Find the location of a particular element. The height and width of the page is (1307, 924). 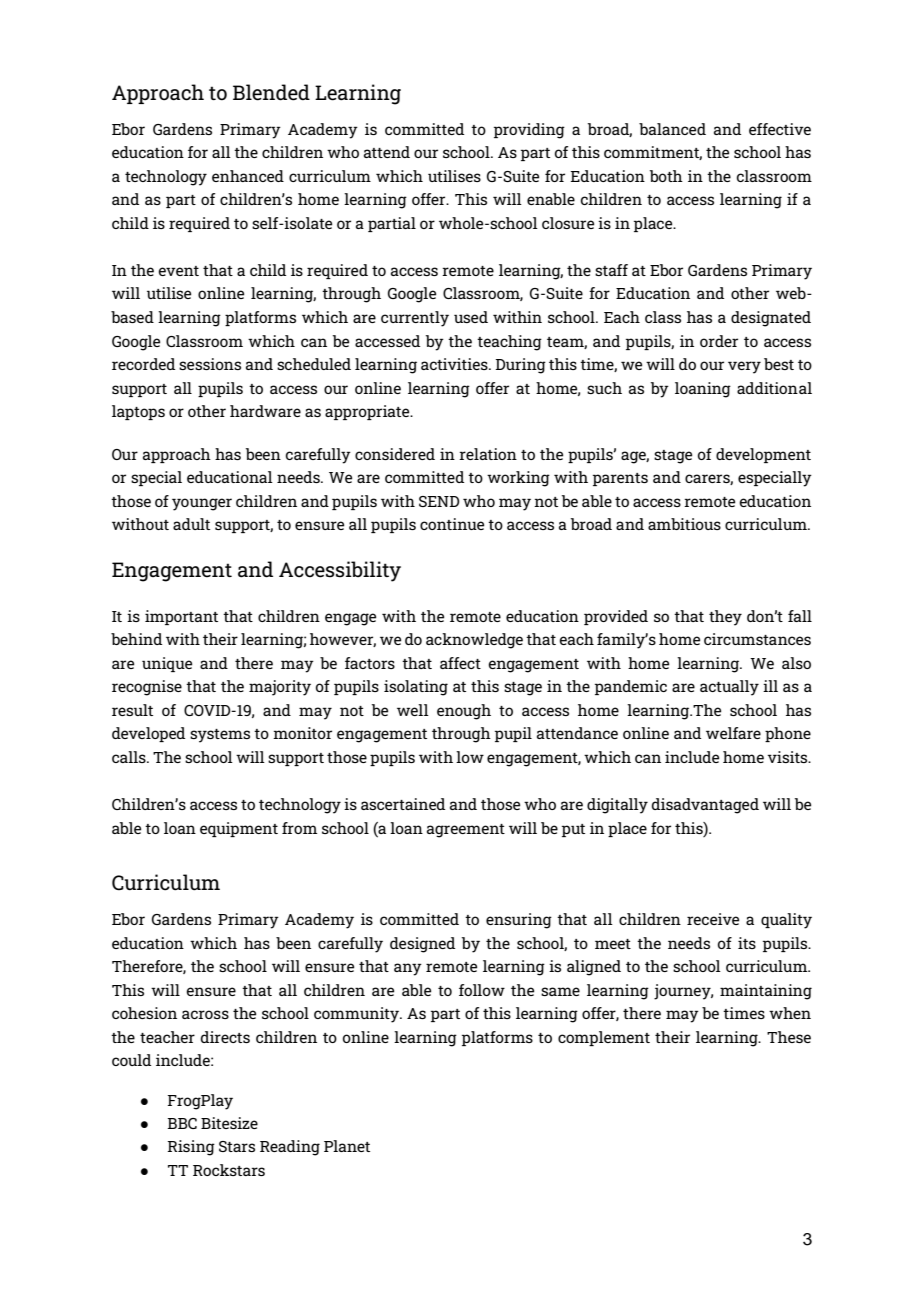

Blended is located at coordinates (271, 92).
